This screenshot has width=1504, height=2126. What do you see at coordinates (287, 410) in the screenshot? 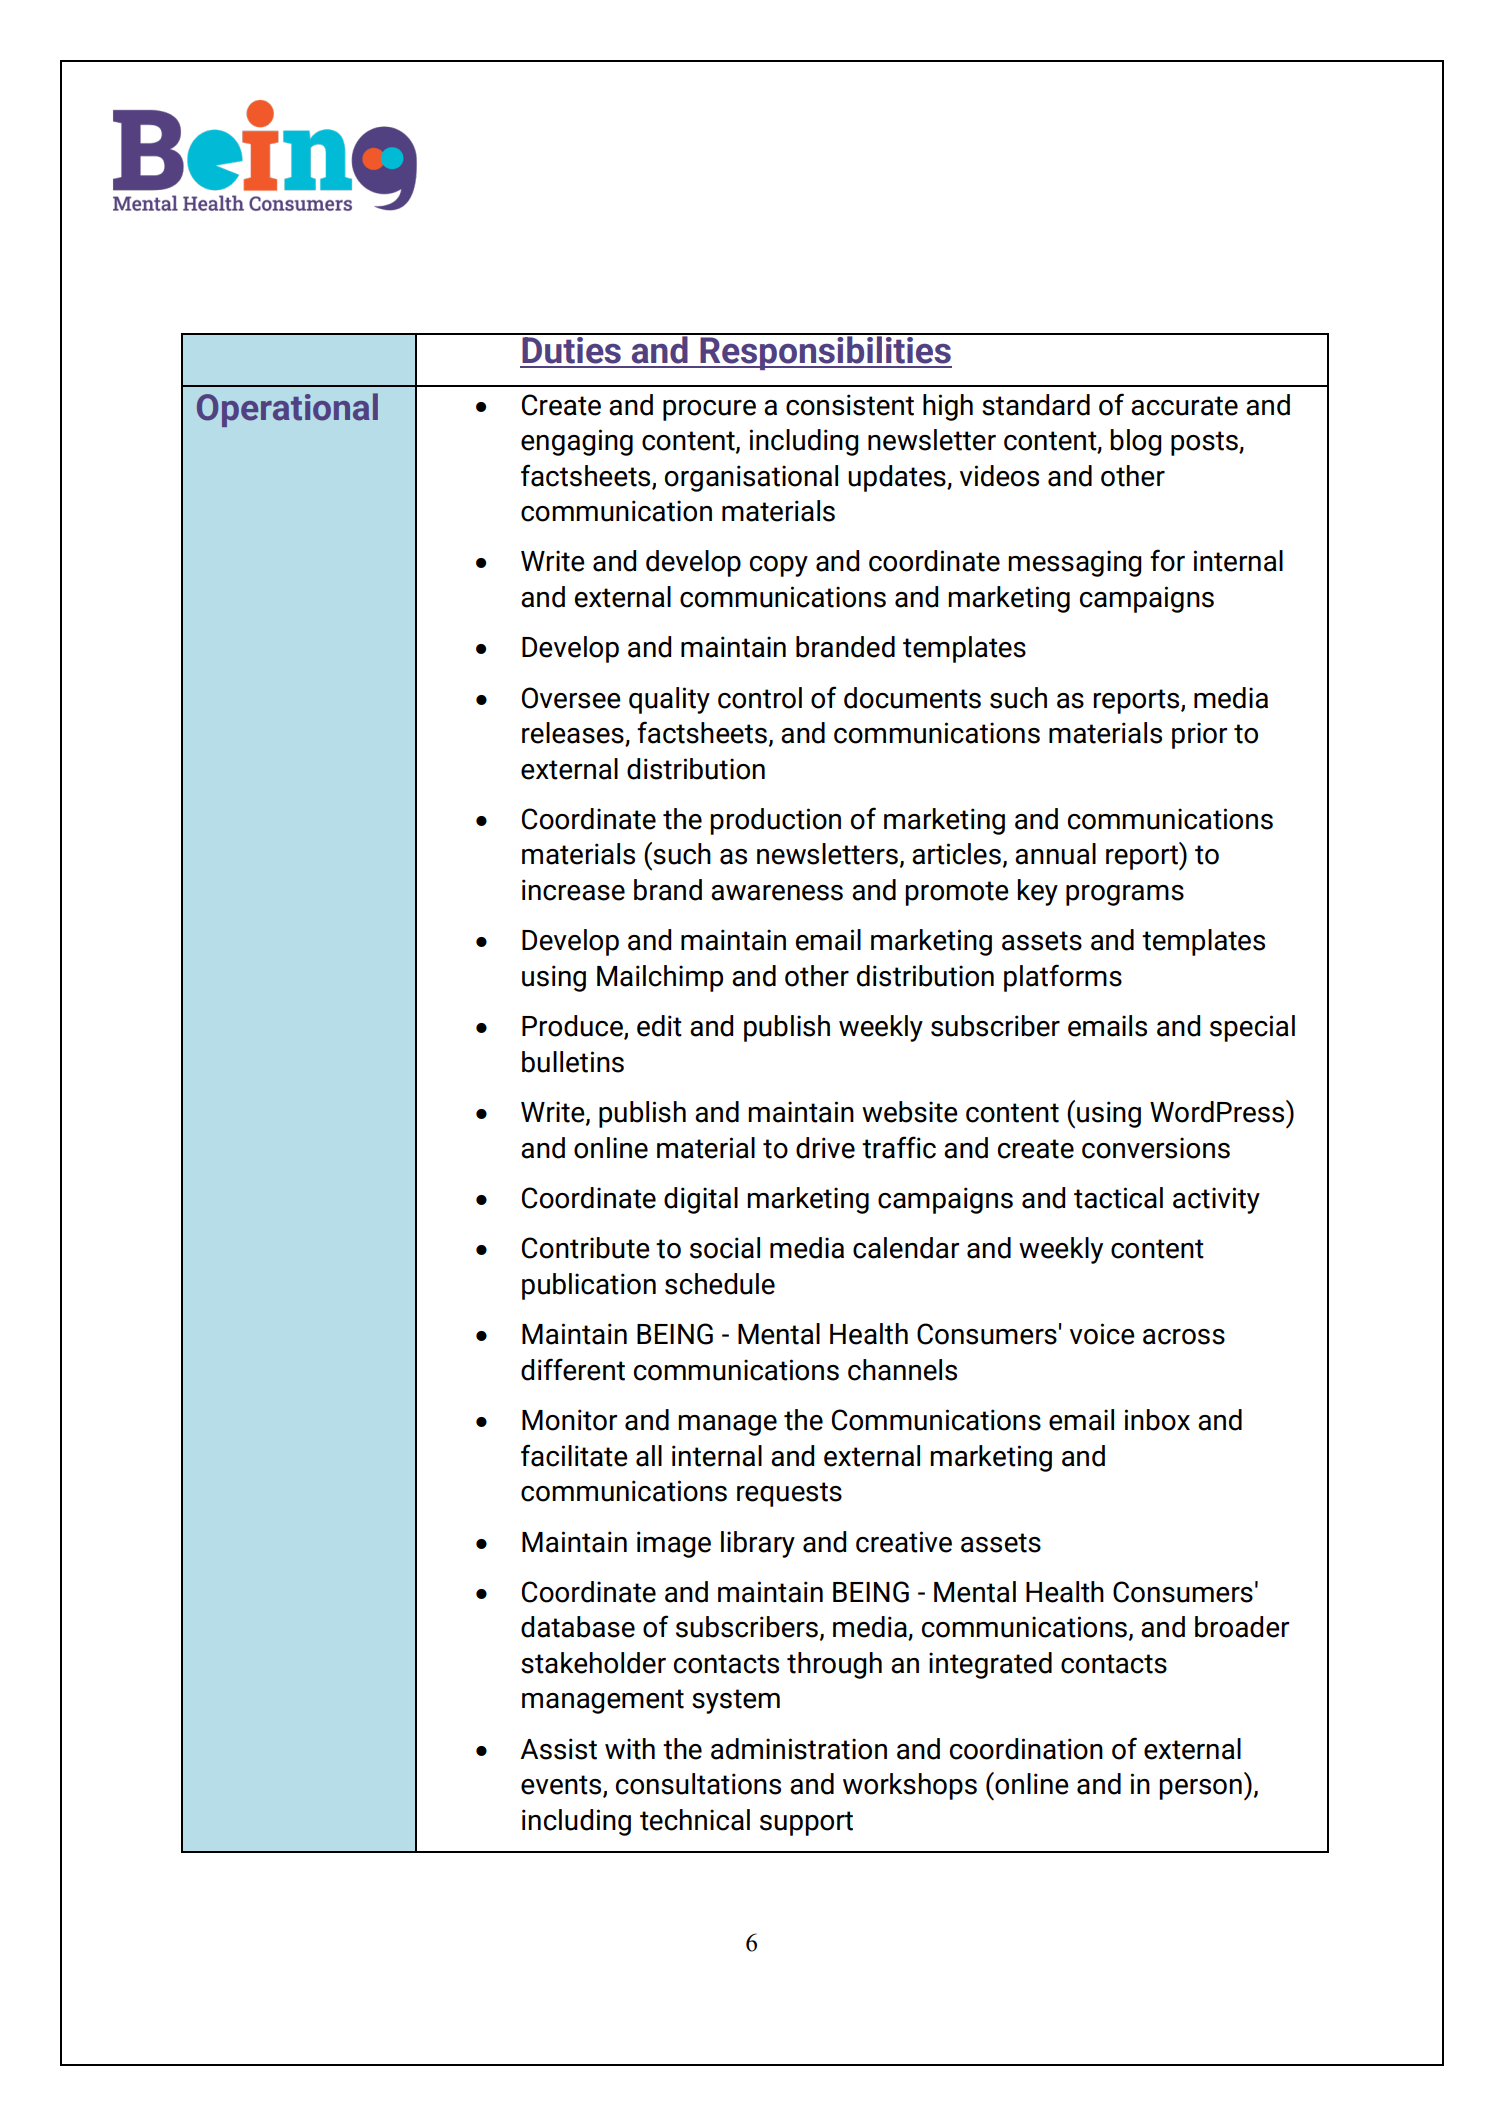
I see `Operational` at bounding box center [287, 410].
